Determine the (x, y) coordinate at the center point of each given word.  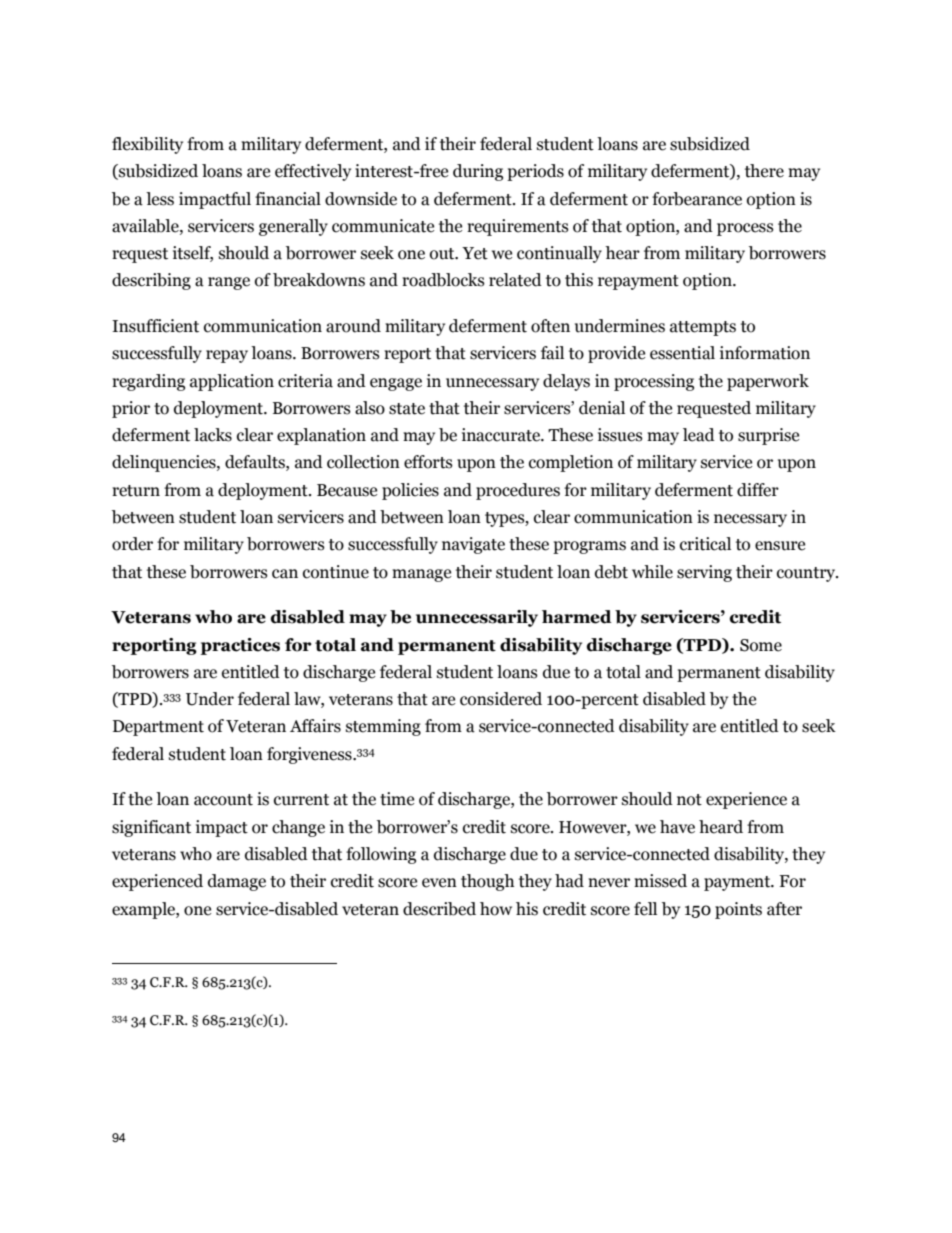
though (487, 882)
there (764, 171)
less (160, 199)
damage (237, 882)
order (132, 544)
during (478, 172)
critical (705, 544)
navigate (473, 545)
